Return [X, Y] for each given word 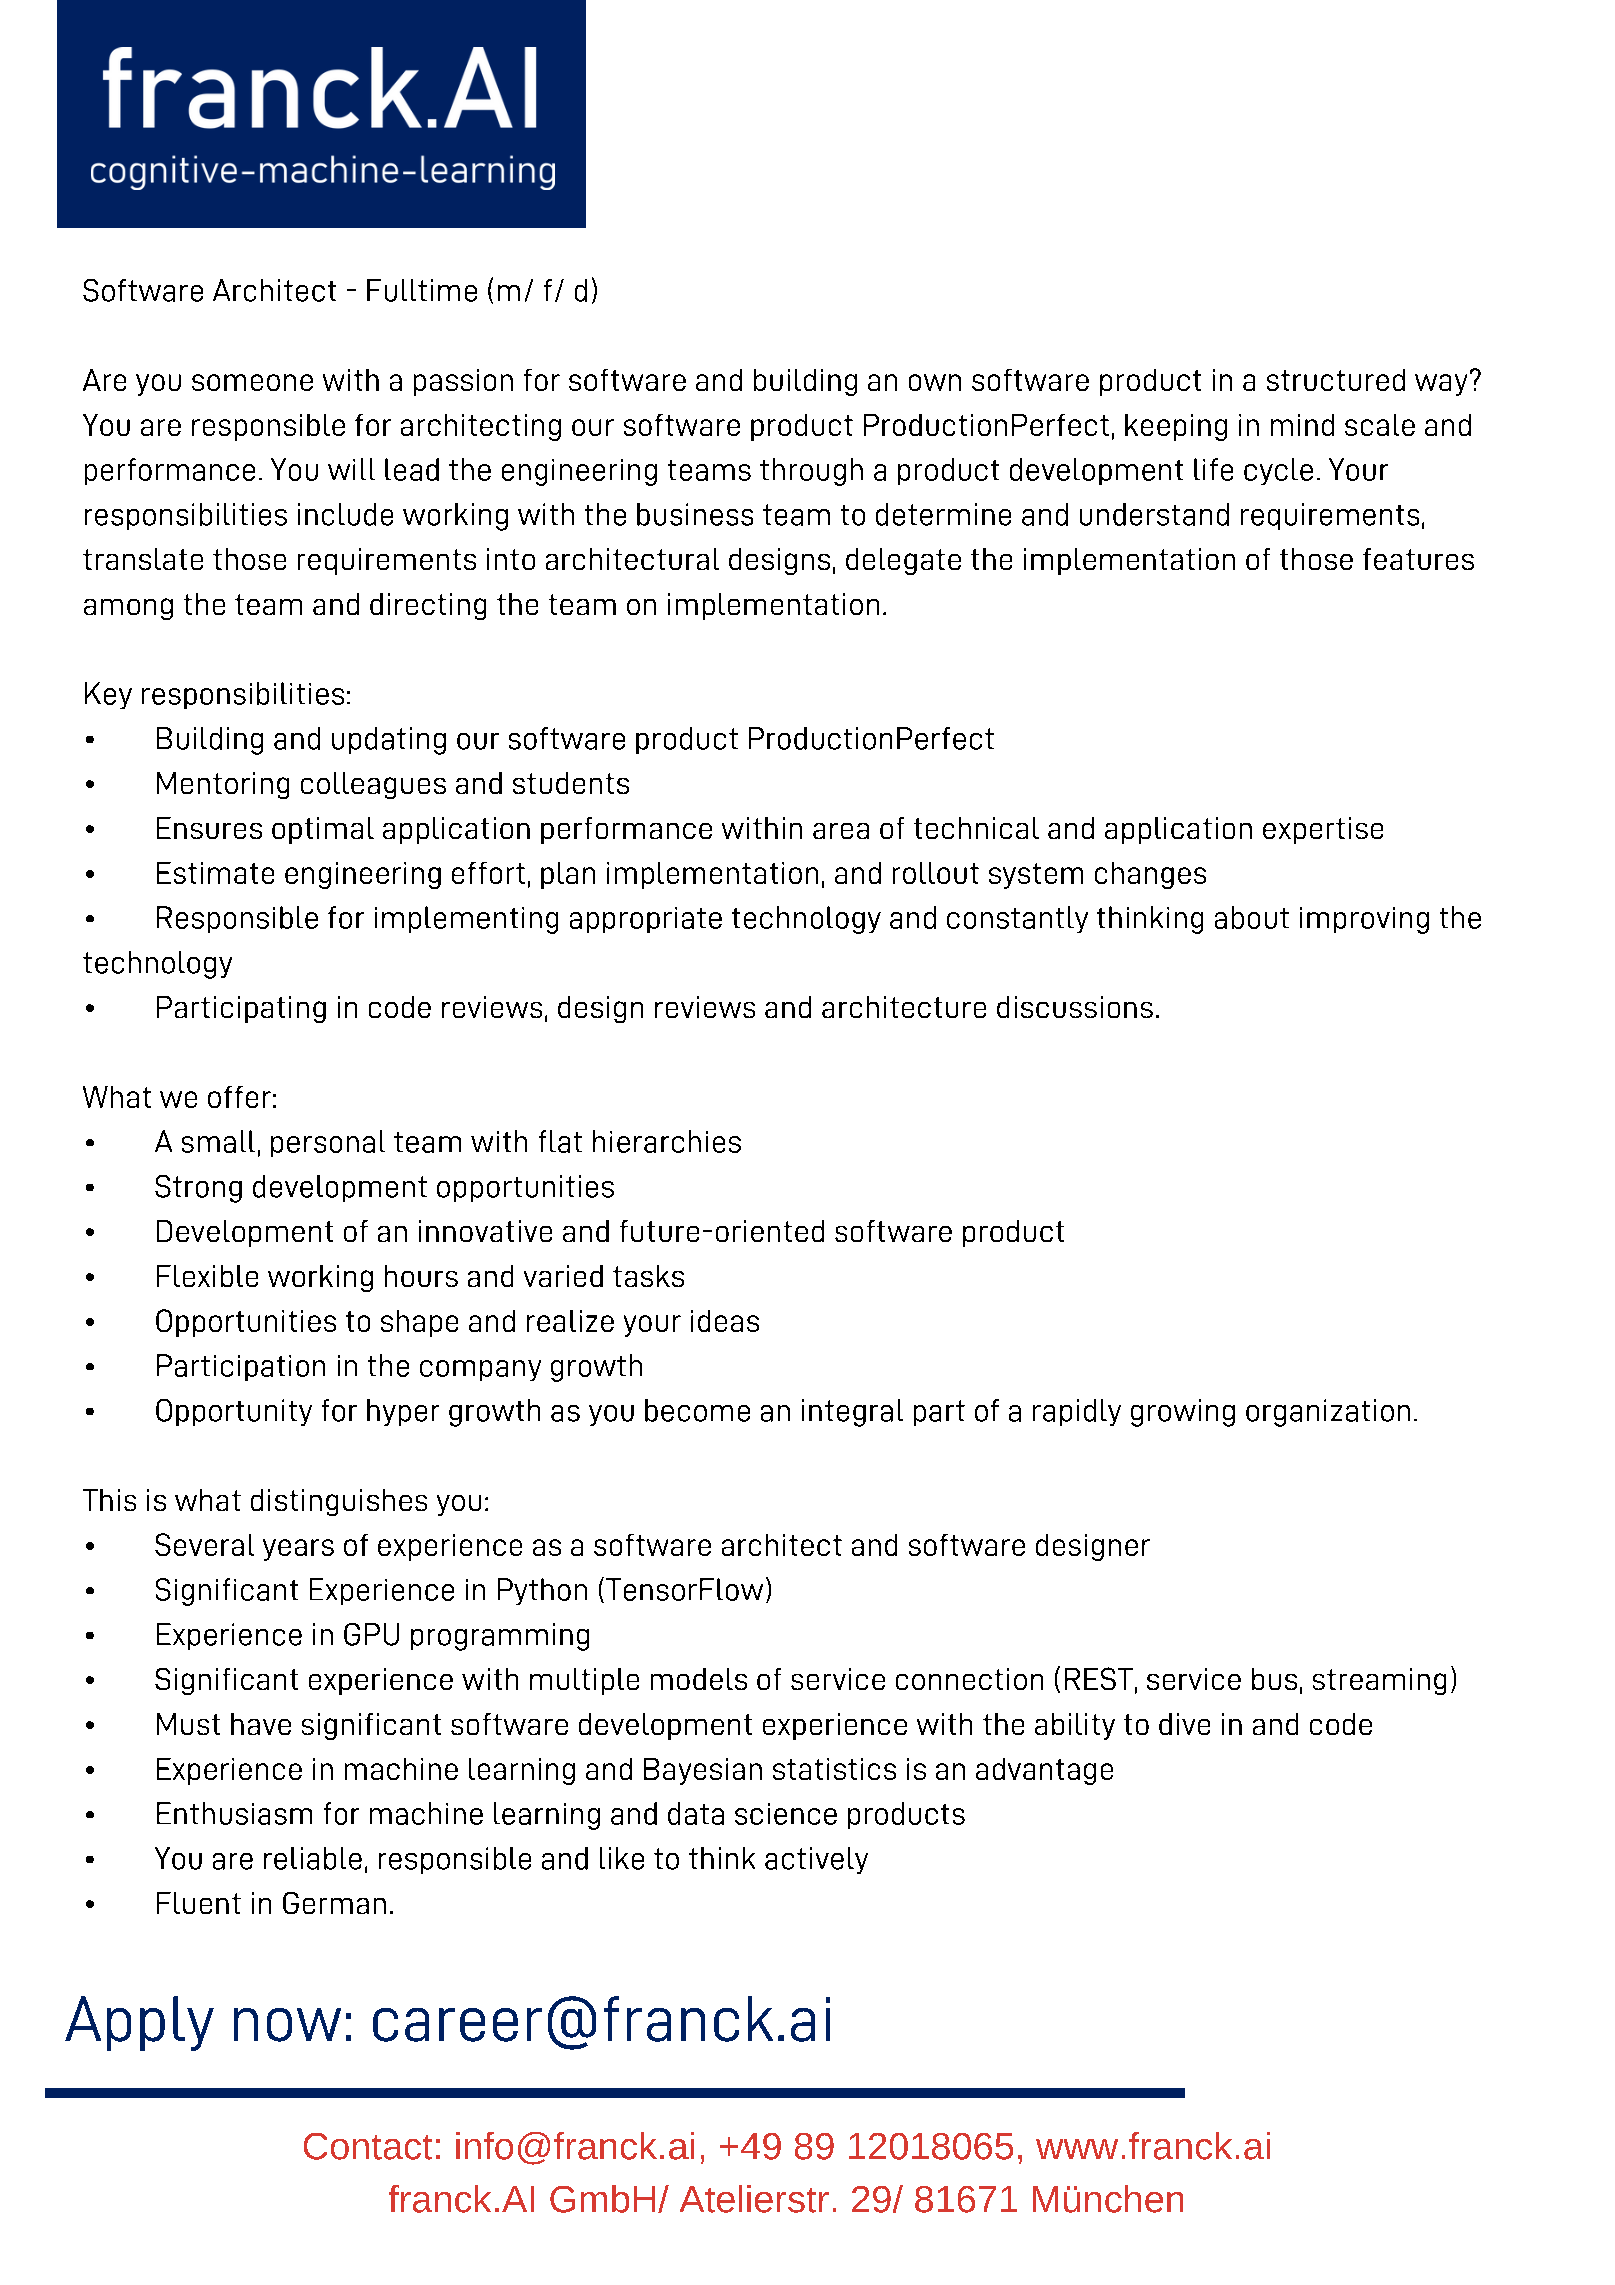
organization [1328, 1413]
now [287, 2025]
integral [852, 1413]
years [298, 1550]
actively [816, 1860]
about [1252, 917]
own [935, 382]
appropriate [646, 920]
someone [252, 382]
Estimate [215, 873]
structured [1336, 380]
